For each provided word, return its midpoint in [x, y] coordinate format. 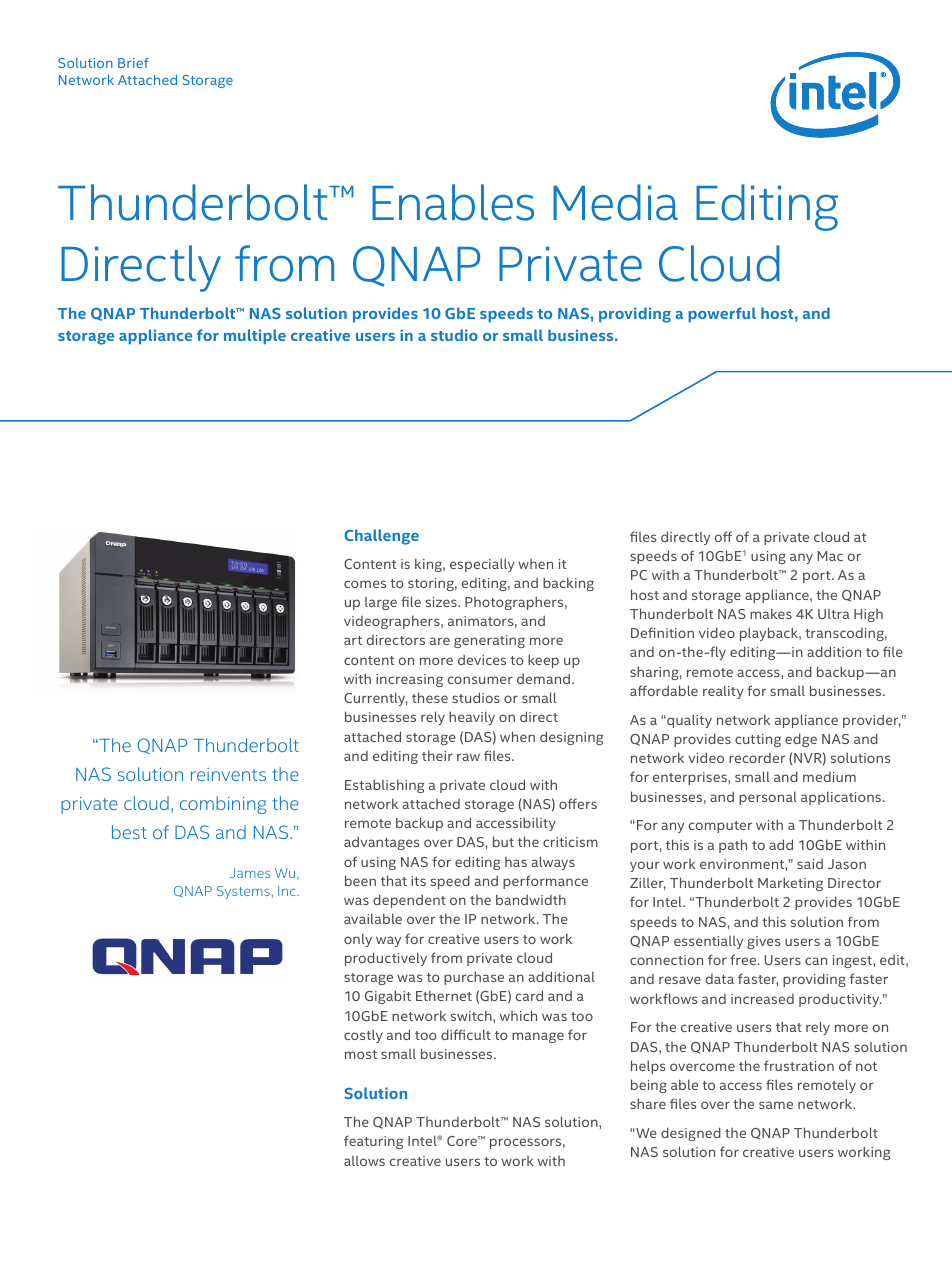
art [353, 640]
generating [489, 641]
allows [364, 1161]
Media [615, 202]
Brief [133, 62]
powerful [722, 315]
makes [771, 613]
